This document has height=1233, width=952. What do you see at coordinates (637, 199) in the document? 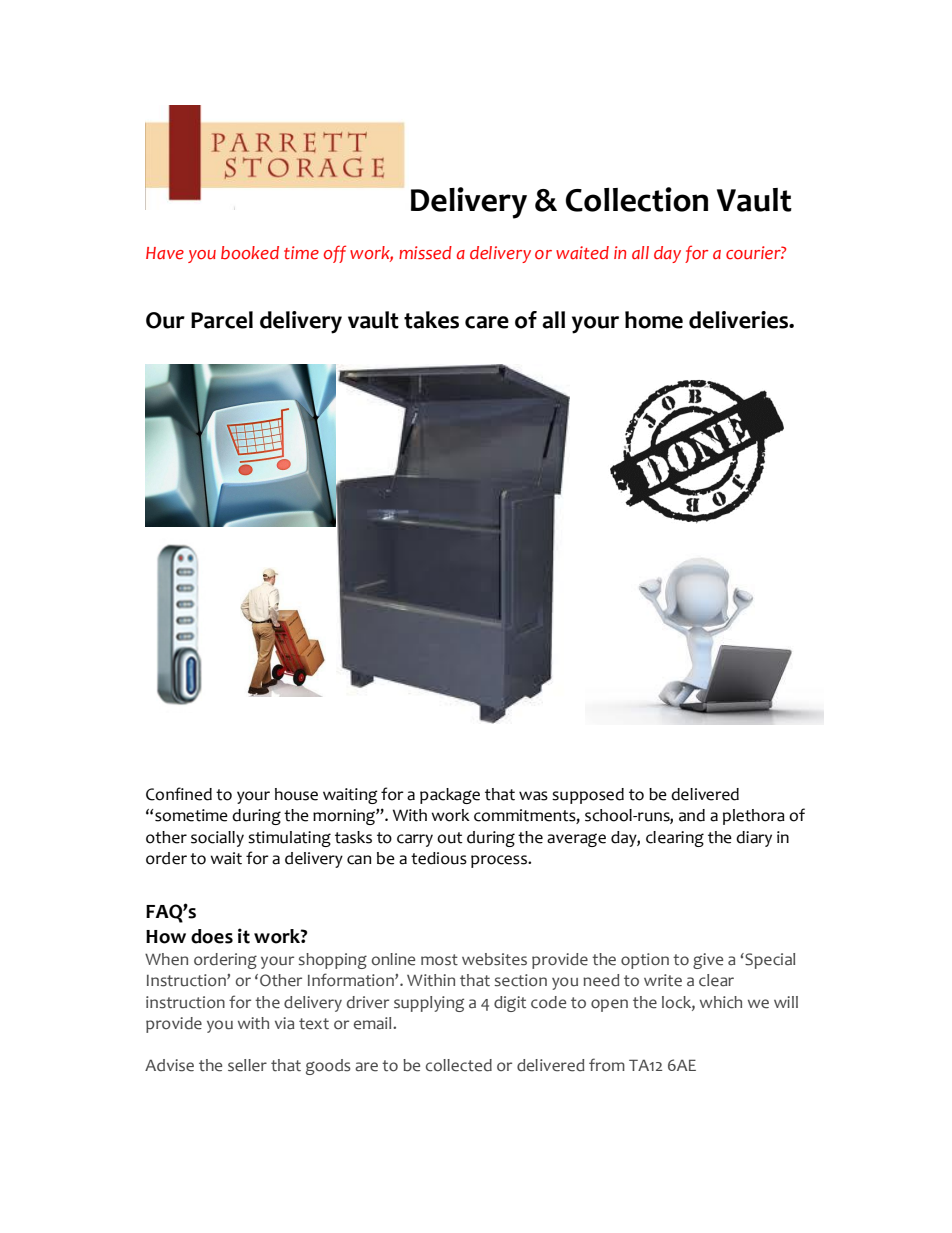
I see `Collection` at bounding box center [637, 199].
